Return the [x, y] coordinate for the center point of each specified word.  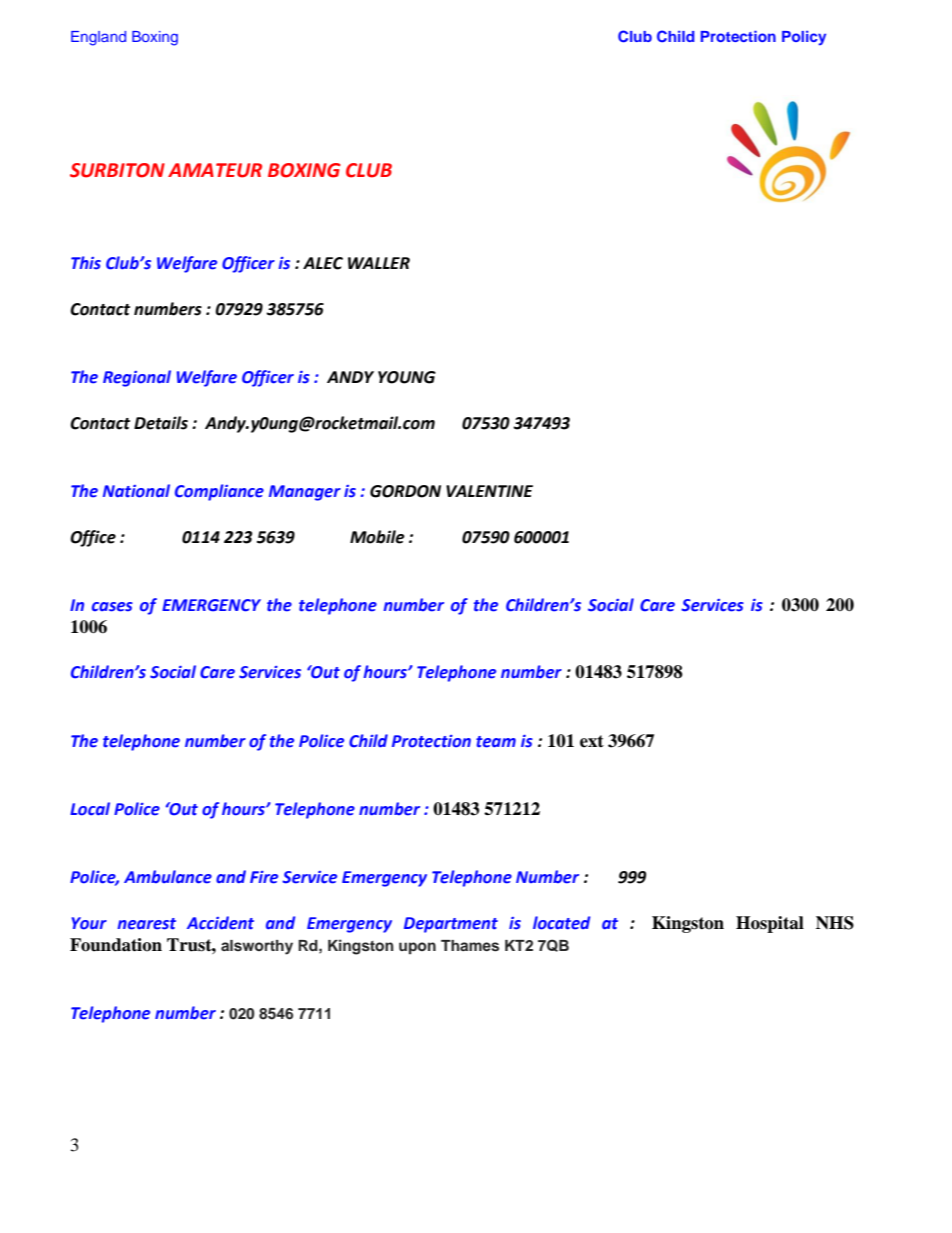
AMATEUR [215, 170]
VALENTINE [489, 491]
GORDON [405, 491]
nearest [146, 924]
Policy [804, 38]
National [136, 491]
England [98, 38]
